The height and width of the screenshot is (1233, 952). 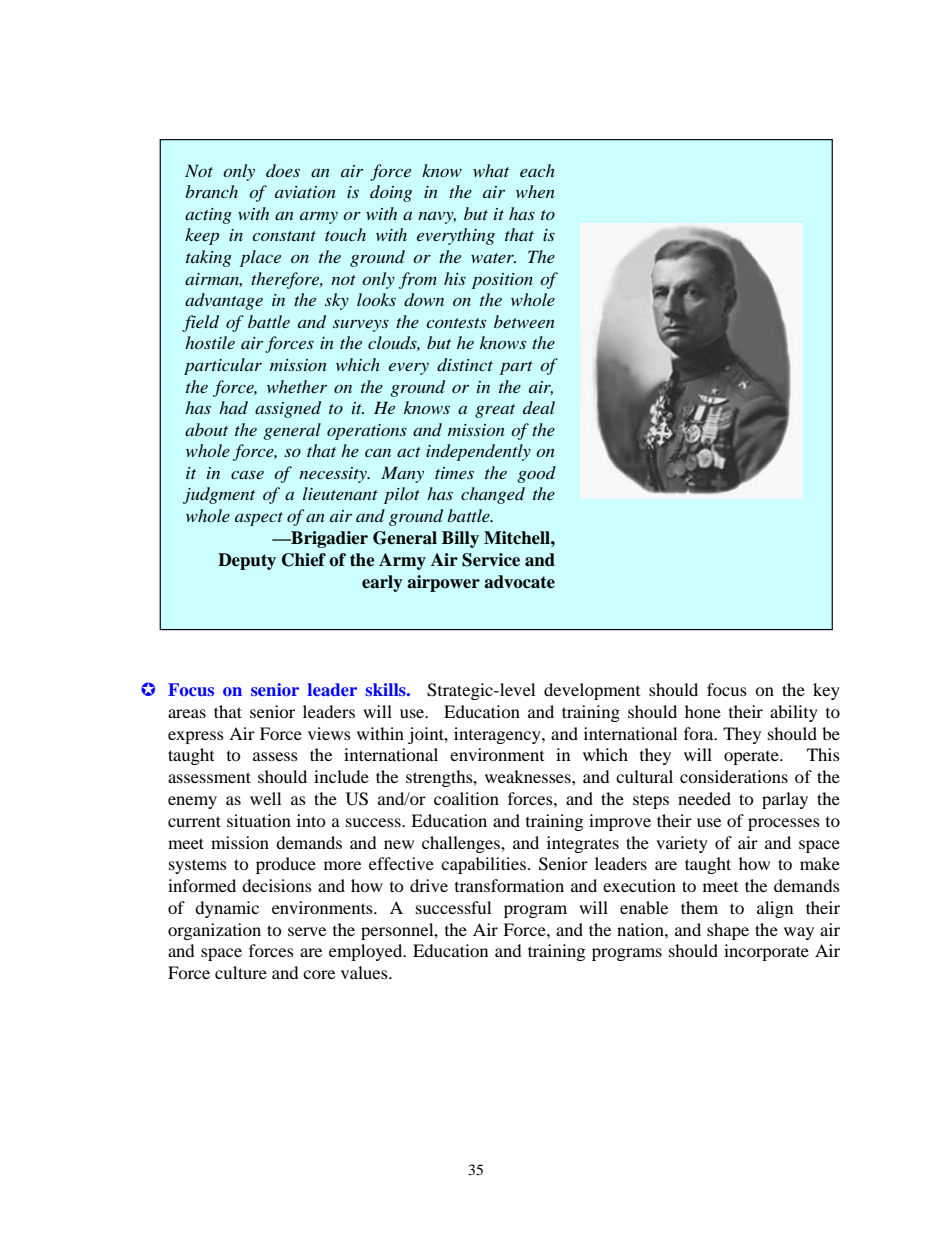 I want to click on culture, so click(x=241, y=972).
